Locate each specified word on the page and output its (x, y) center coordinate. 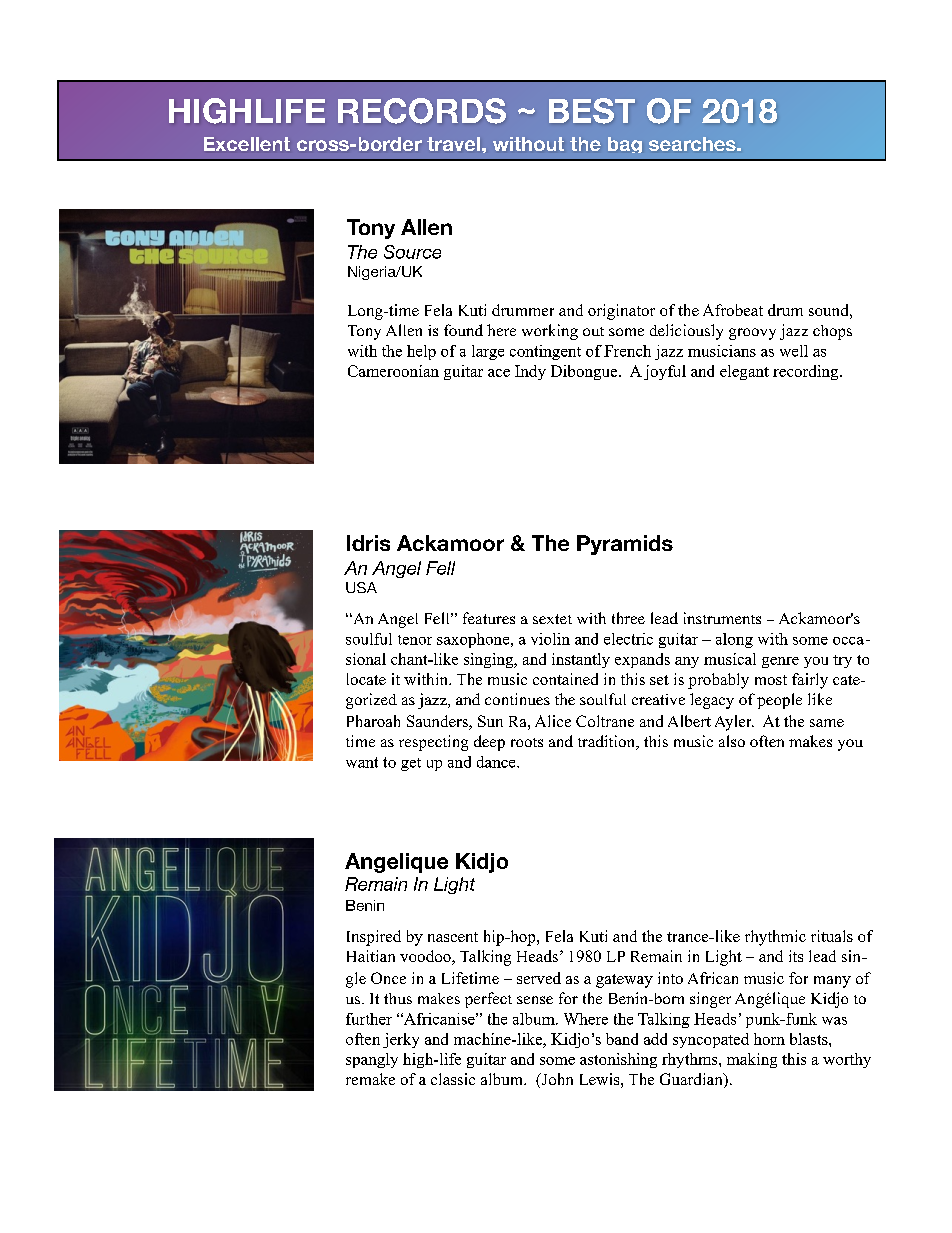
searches (693, 144)
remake (370, 1079)
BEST (592, 111)
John (556, 1080)
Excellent (247, 144)
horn (769, 1039)
